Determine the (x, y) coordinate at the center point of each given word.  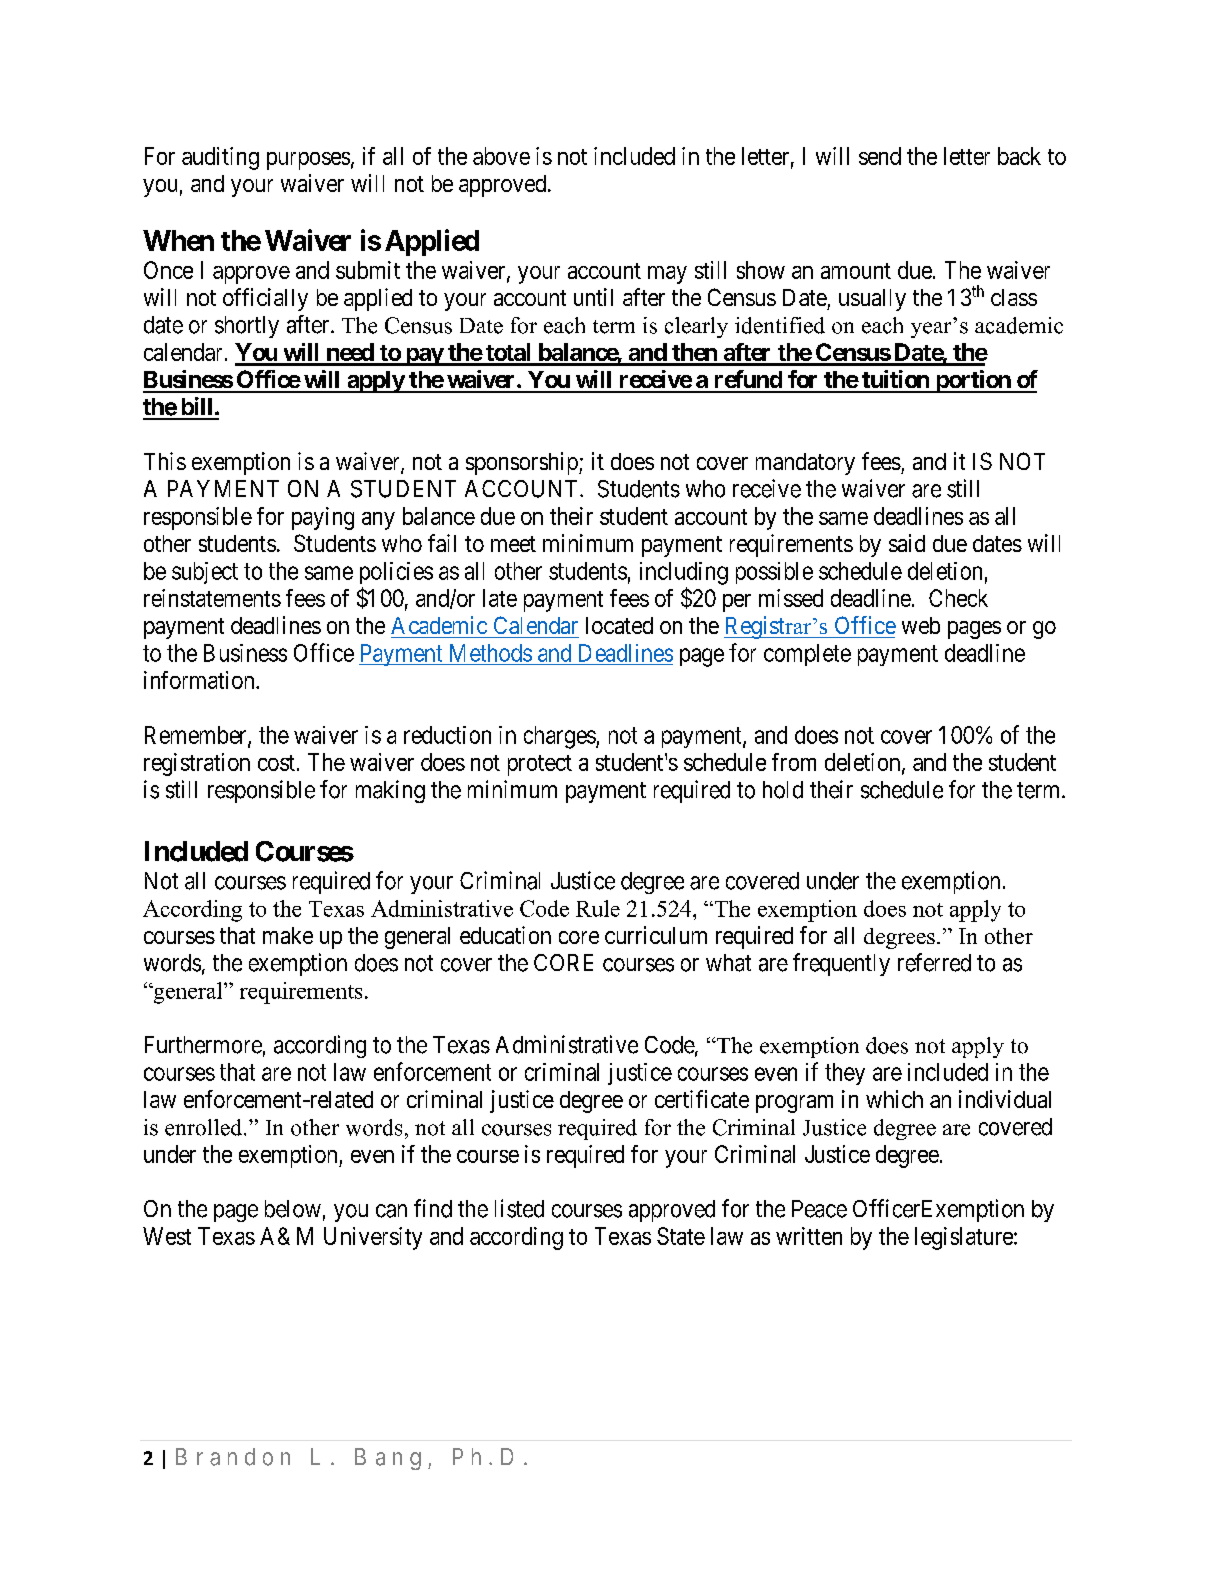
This (165, 461)
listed (519, 1208)
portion (973, 381)
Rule (598, 908)
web (921, 625)
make (288, 935)
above (501, 156)
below (293, 1209)
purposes (308, 161)
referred (934, 962)
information (200, 680)
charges (560, 737)
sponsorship (523, 463)
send (880, 156)
